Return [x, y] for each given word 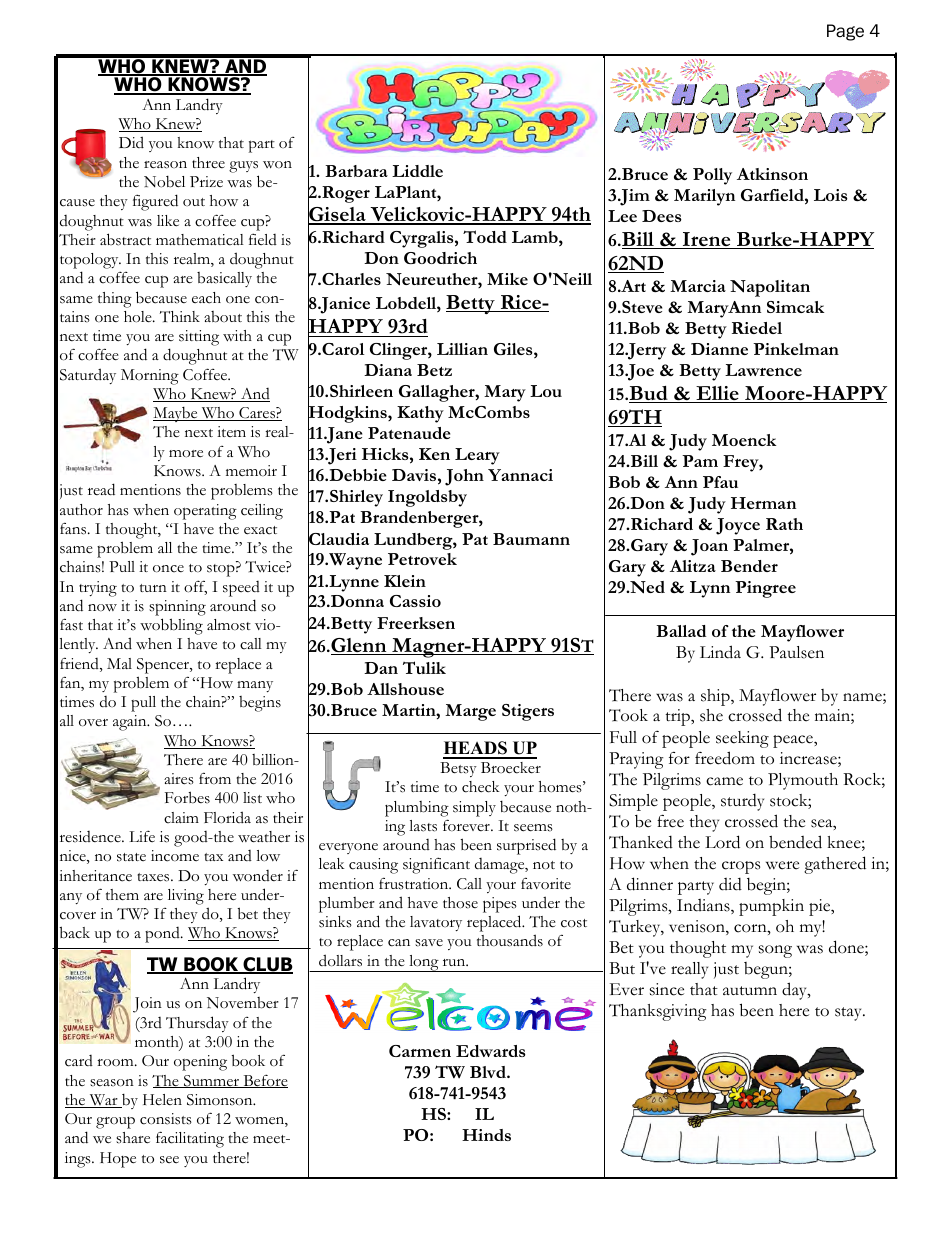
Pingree [765, 589]
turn [153, 588]
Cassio [415, 601]
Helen [162, 1099]
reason [165, 165]
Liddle [417, 171]
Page [845, 32]
